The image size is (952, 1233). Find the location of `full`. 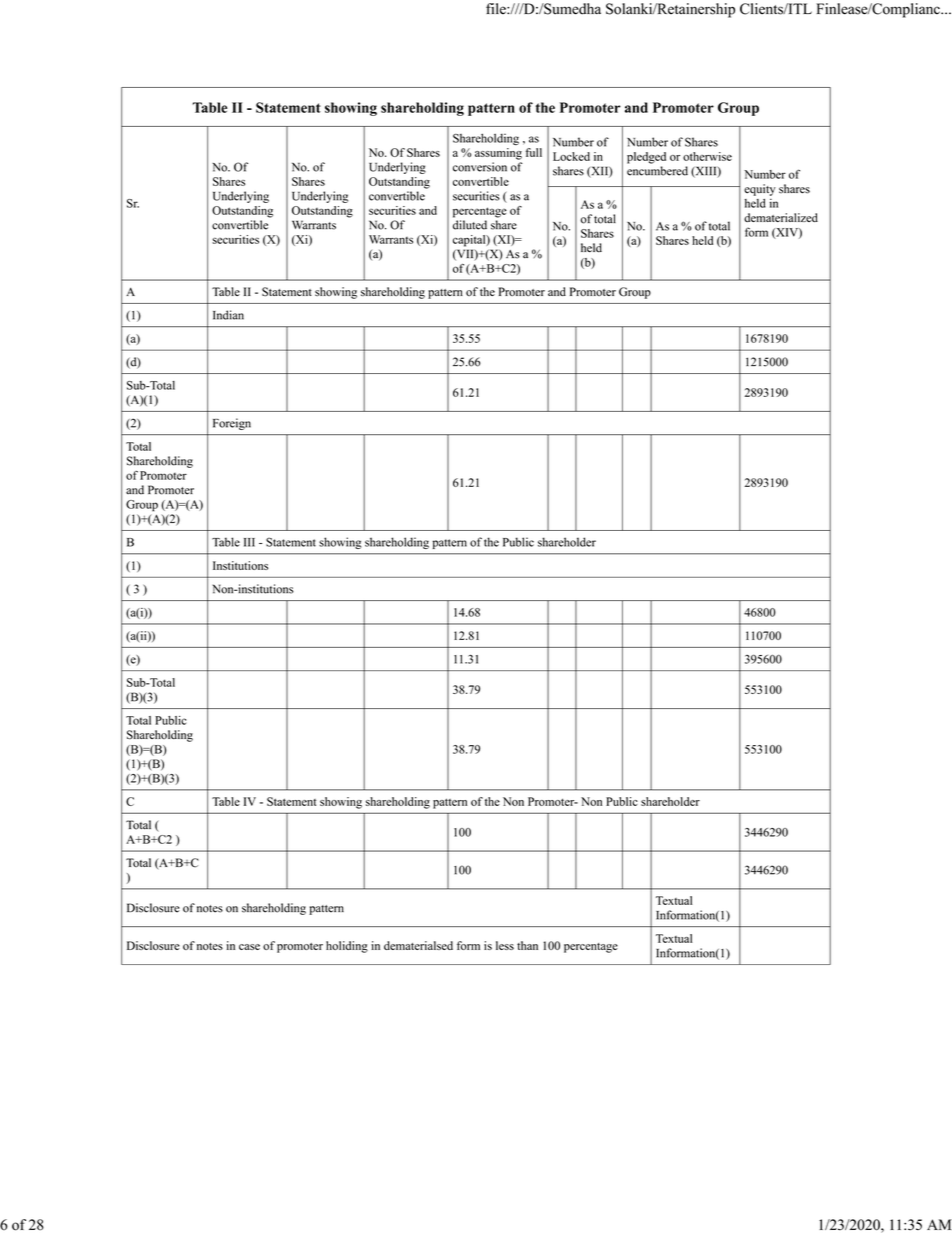

full is located at coordinates (534, 152).
